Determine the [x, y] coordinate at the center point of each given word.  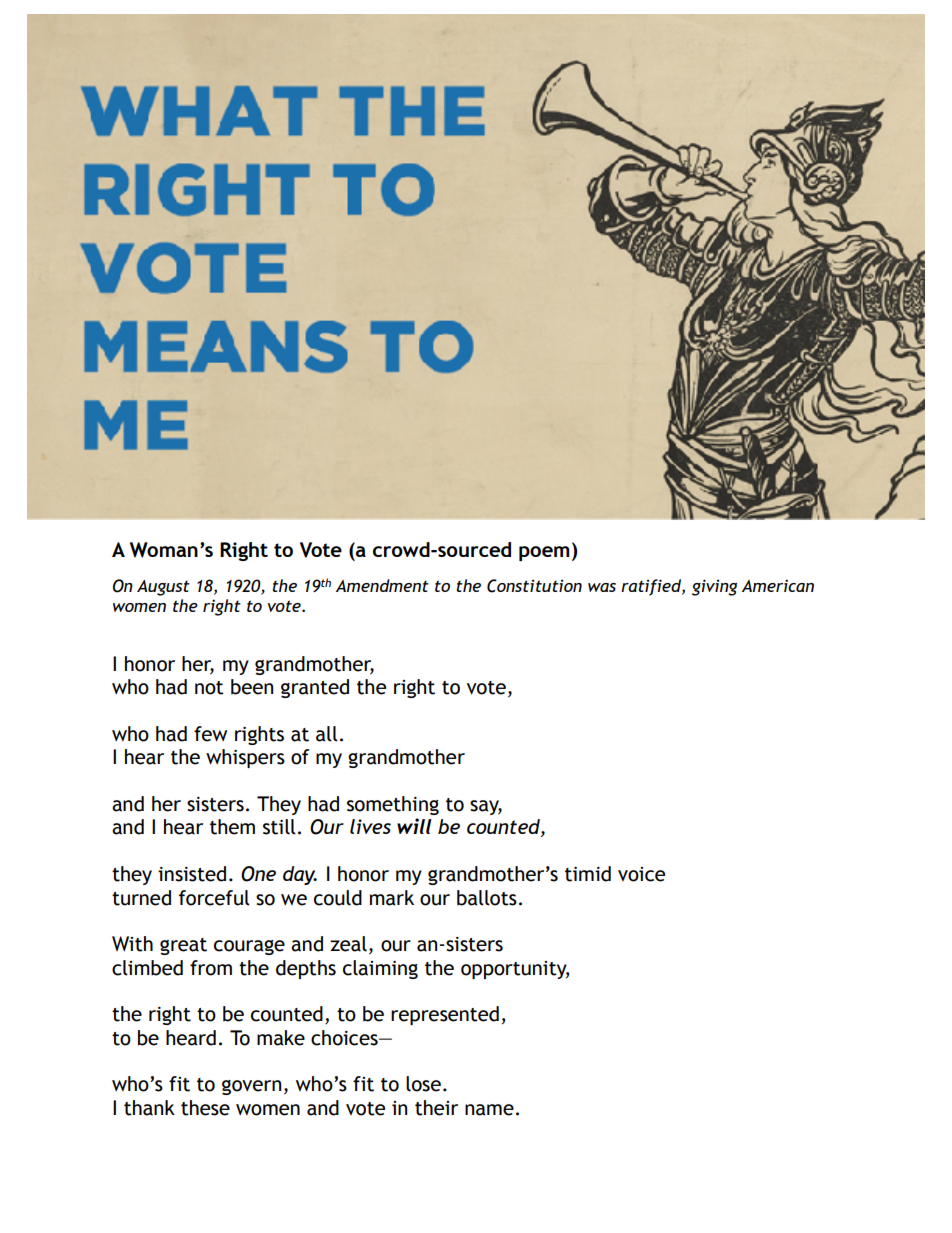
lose [423, 1084]
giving [714, 587]
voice [641, 874]
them [232, 827]
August [163, 588]
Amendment [382, 585]
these [205, 1108]
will [414, 826]
